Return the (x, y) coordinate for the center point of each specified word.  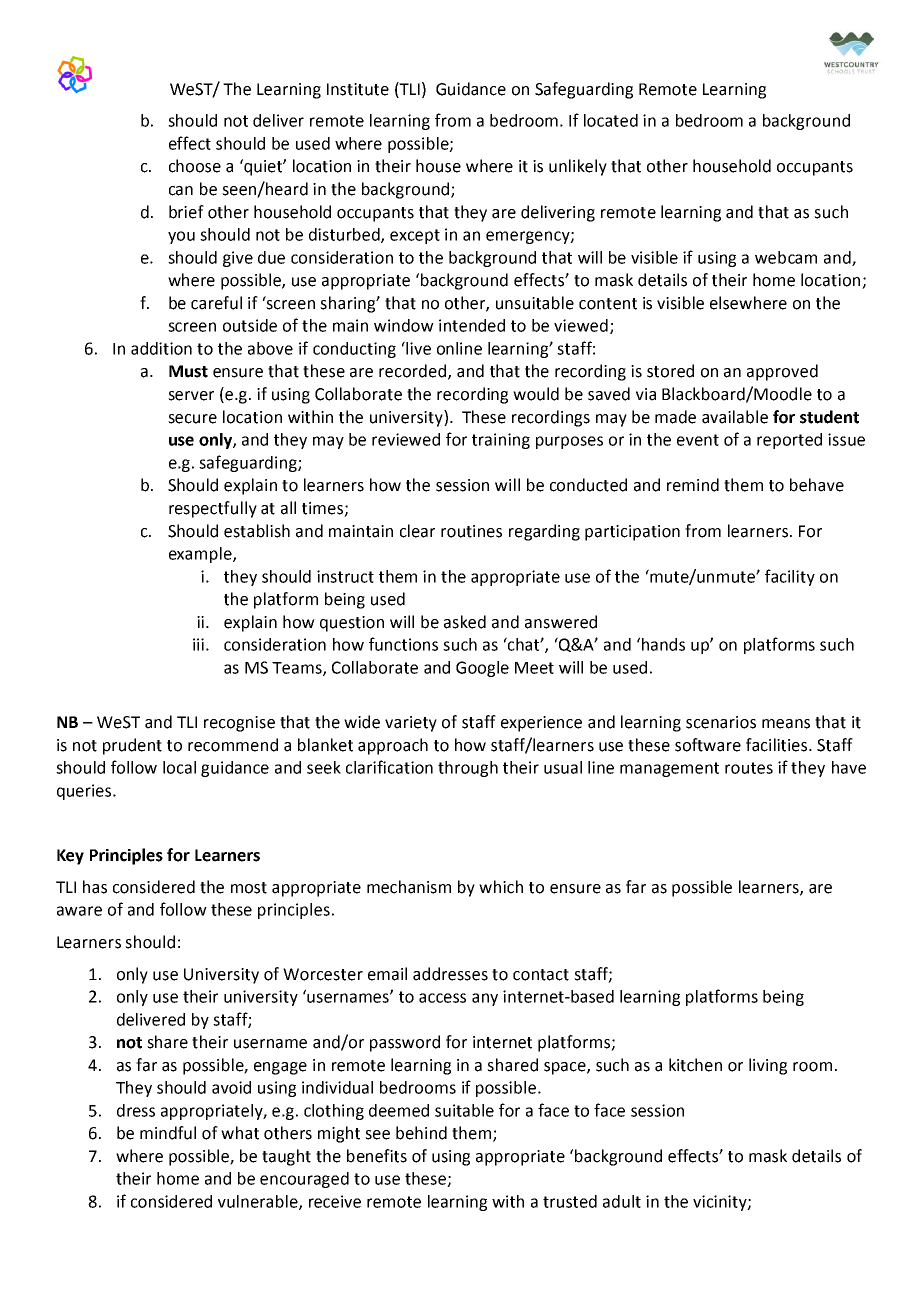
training (501, 441)
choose (195, 166)
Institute (358, 89)
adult (622, 1201)
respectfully (213, 509)
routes (749, 768)
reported (789, 441)
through (468, 769)
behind (421, 1133)
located (611, 120)
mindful (168, 1133)
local (179, 767)
